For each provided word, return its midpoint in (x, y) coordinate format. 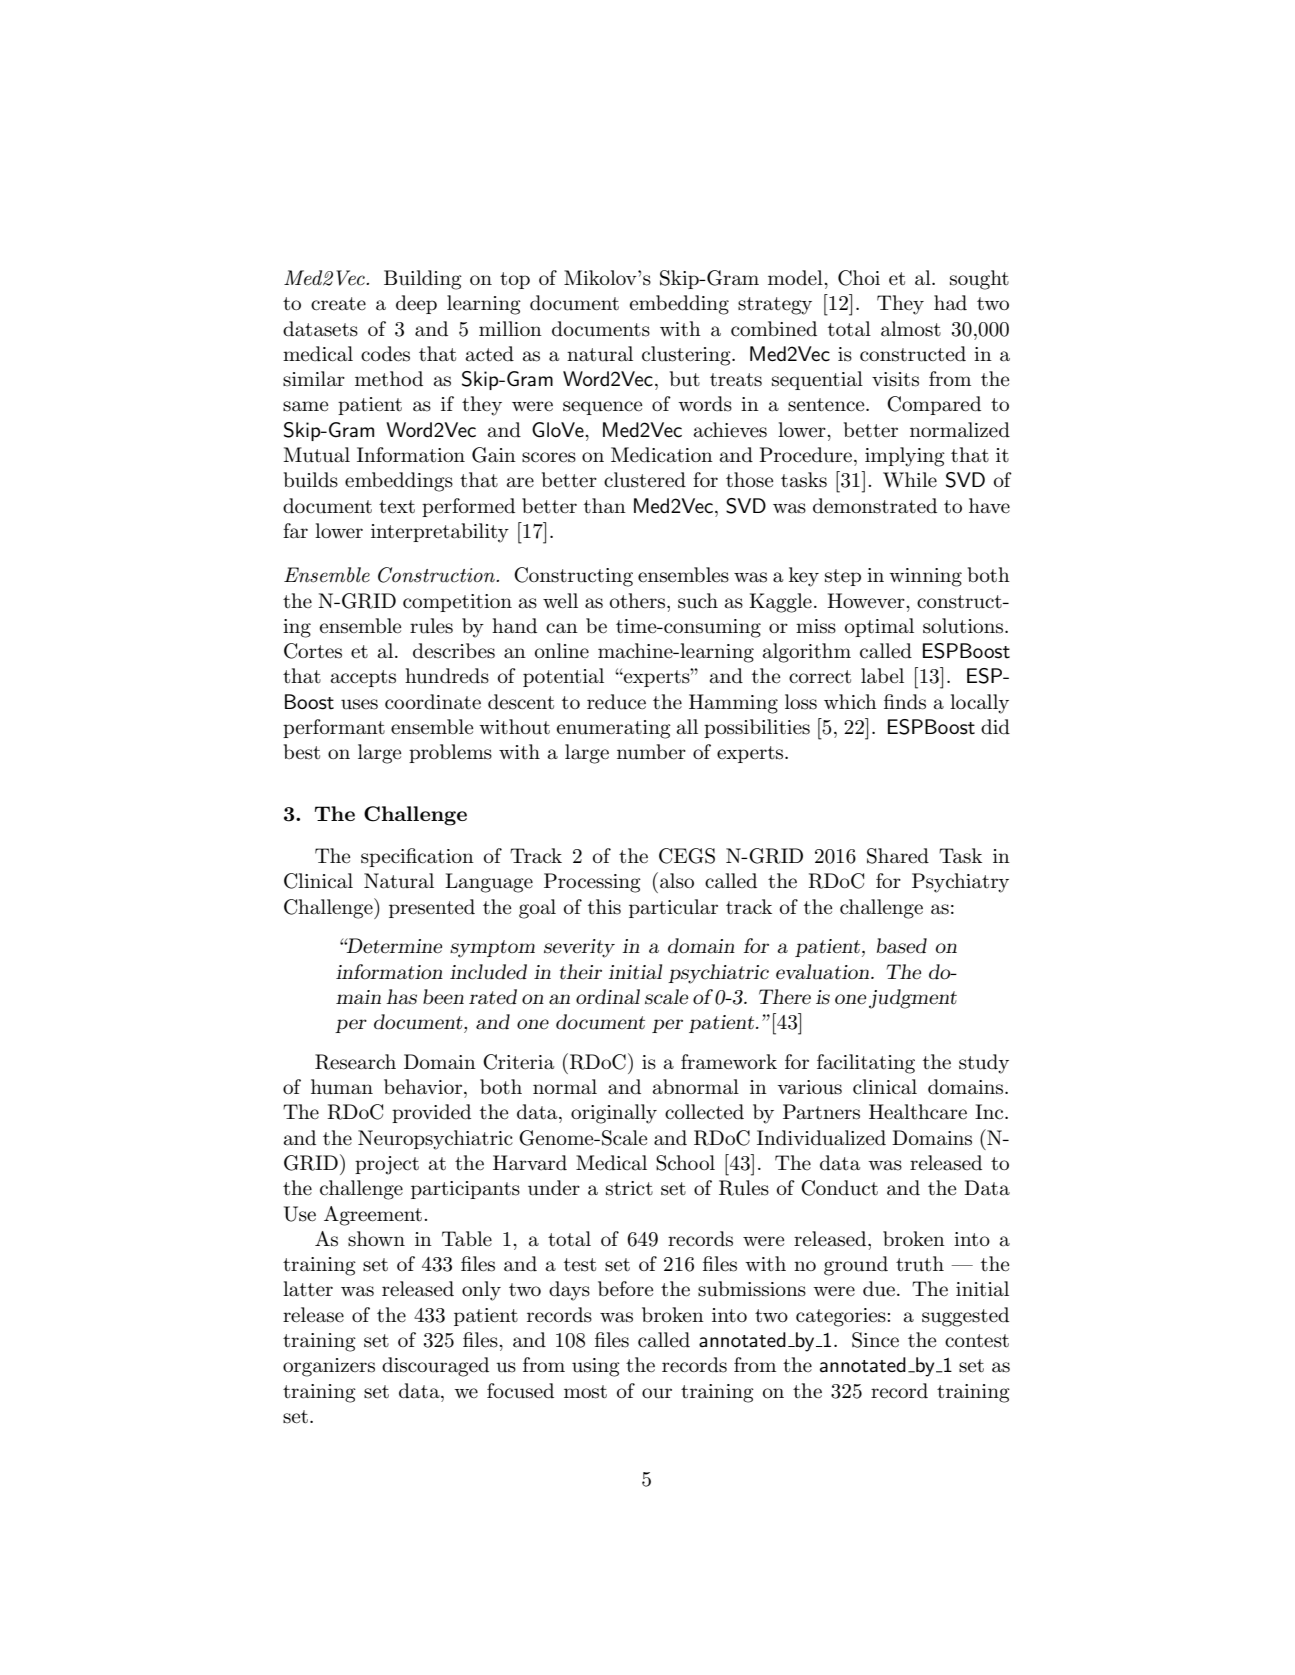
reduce (616, 702)
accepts (363, 678)
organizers (329, 1367)
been (443, 997)
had (950, 303)
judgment (913, 999)
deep (416, 304)
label (882, 676)
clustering (687, 356)
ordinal (608, 997)
